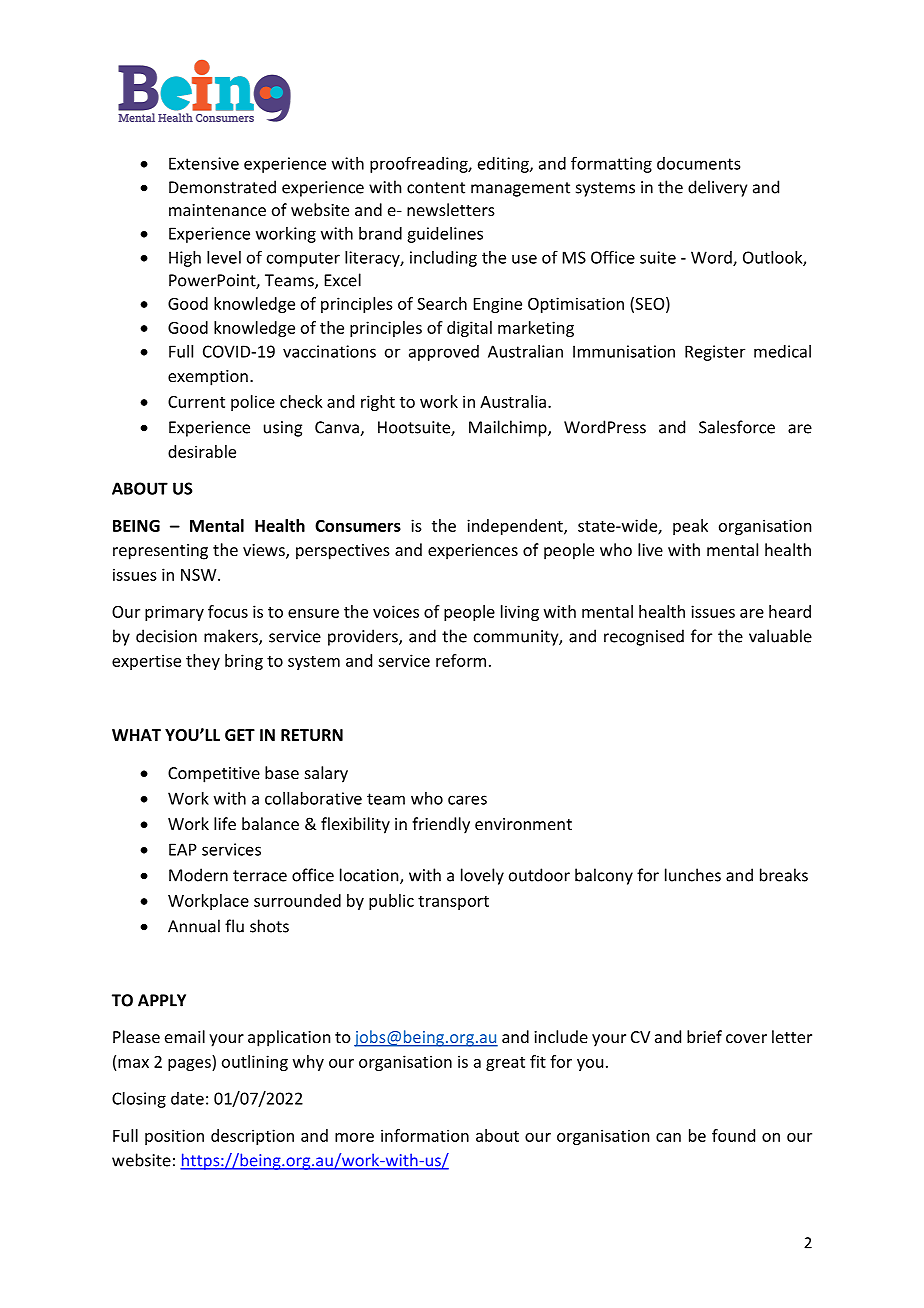  I want to click on they, so click(203, 662).
